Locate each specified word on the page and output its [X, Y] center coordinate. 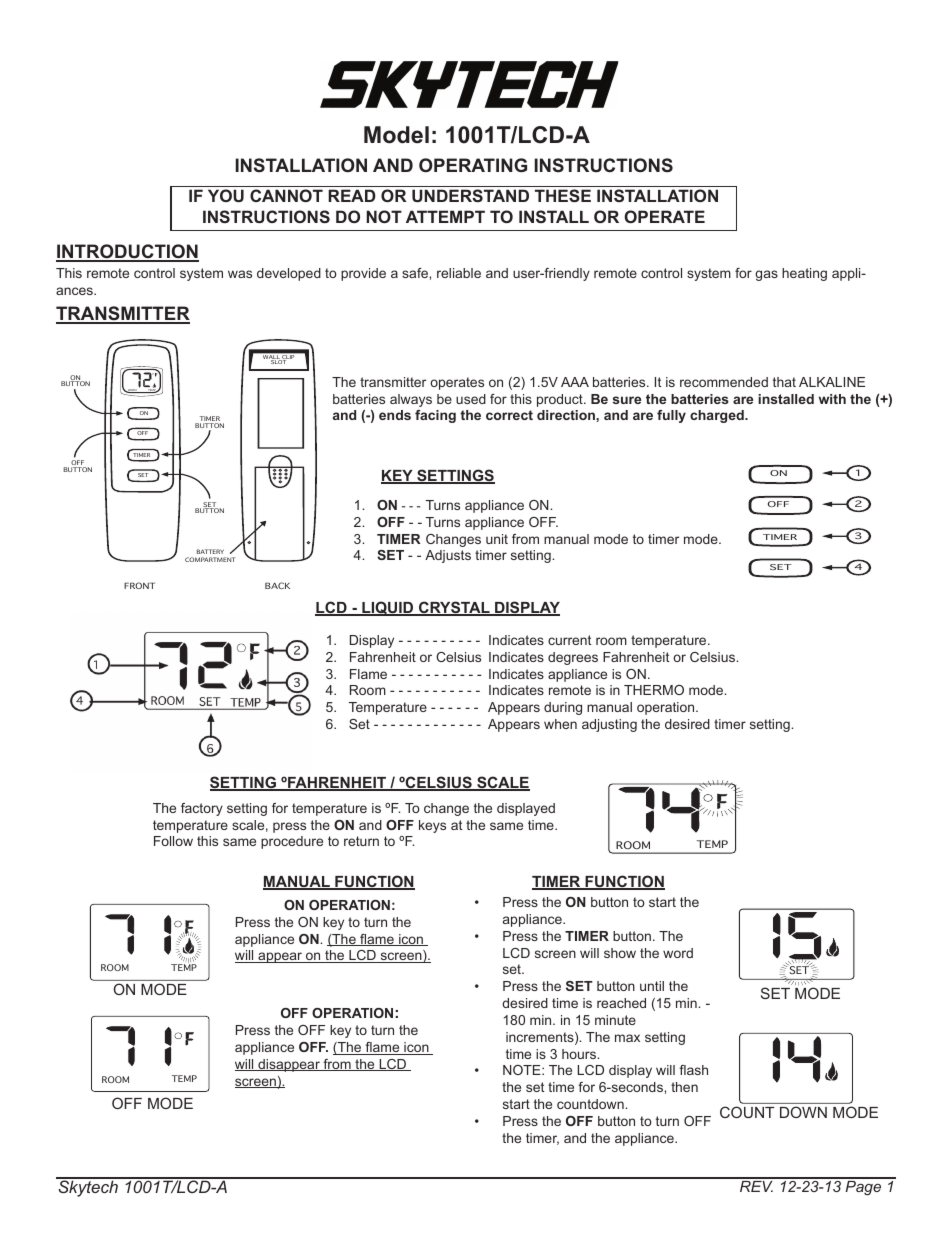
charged [718, 416]
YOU [226, 195]
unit [497, 539]
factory [202, 809]
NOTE [523, 1070]
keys [432, 826]
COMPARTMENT [210, 559]
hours [580, 1054]
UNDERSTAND [470, 195]
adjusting [609, 725]
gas [766, 275]
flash [693, 1070]
